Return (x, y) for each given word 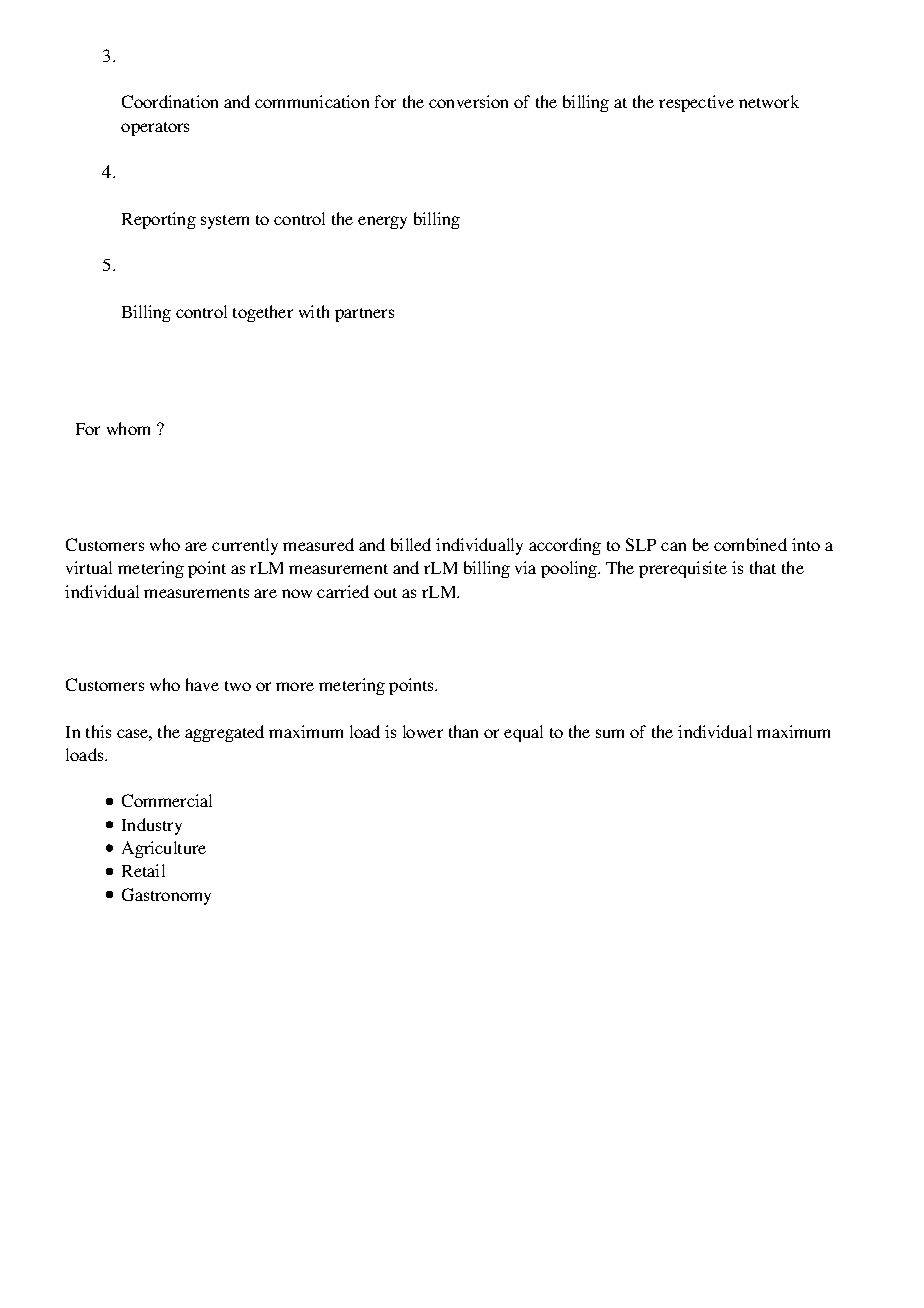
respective (696, 103)
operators (155, 129)
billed (411, 544)
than (463, 731)
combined (750, 544)
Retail (143, 870)
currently (245, 546)
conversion (468, 101)
